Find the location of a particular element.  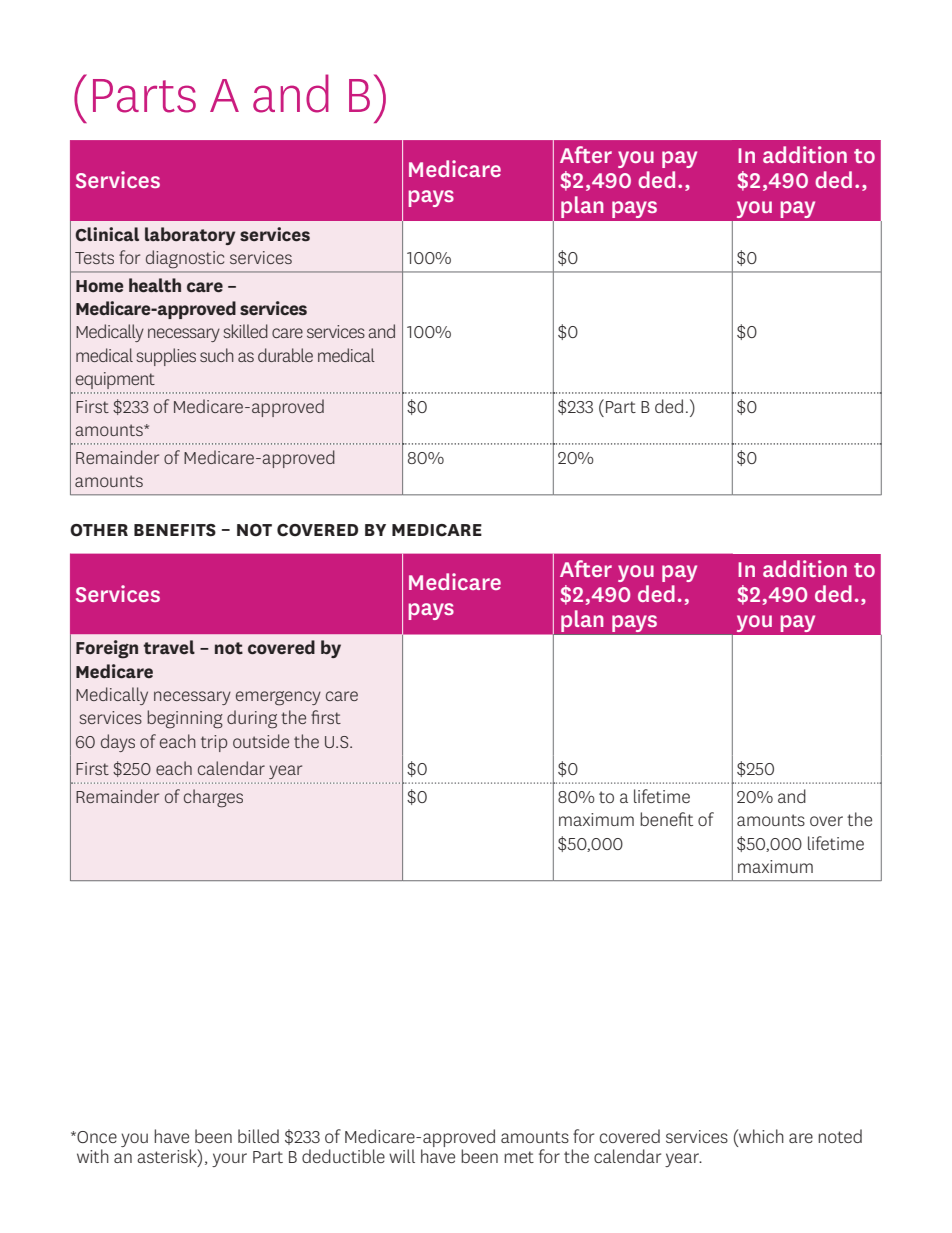

OTHER is located at coordinates (99, 530).
